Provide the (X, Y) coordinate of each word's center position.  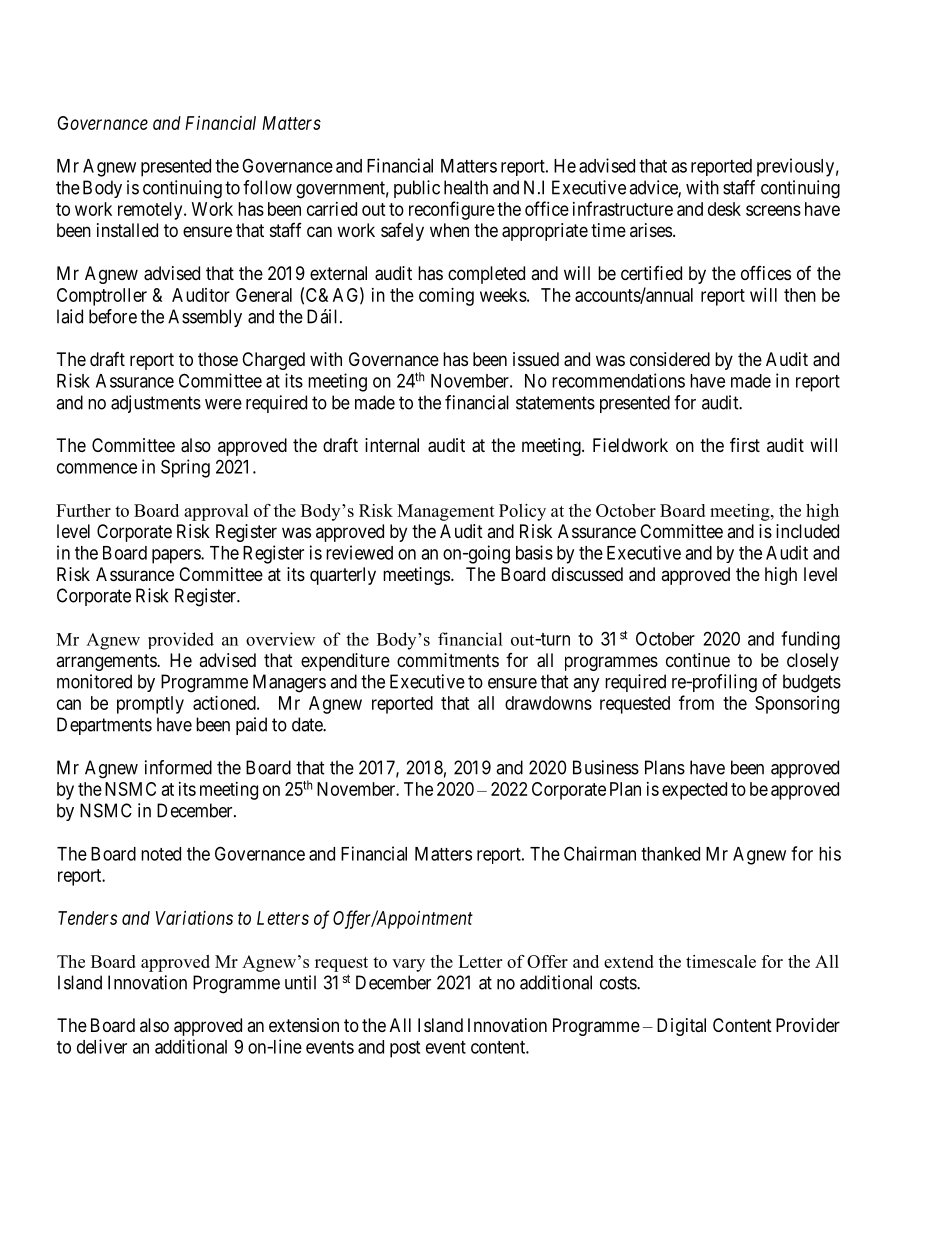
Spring (185, 468)
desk (724, 209)
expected (694, 791)
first (745, 444)
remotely (151, 211)
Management (446, 512)
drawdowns (548, 703)
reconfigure (452, 210)
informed (178, 767)
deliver (102, 1046)
